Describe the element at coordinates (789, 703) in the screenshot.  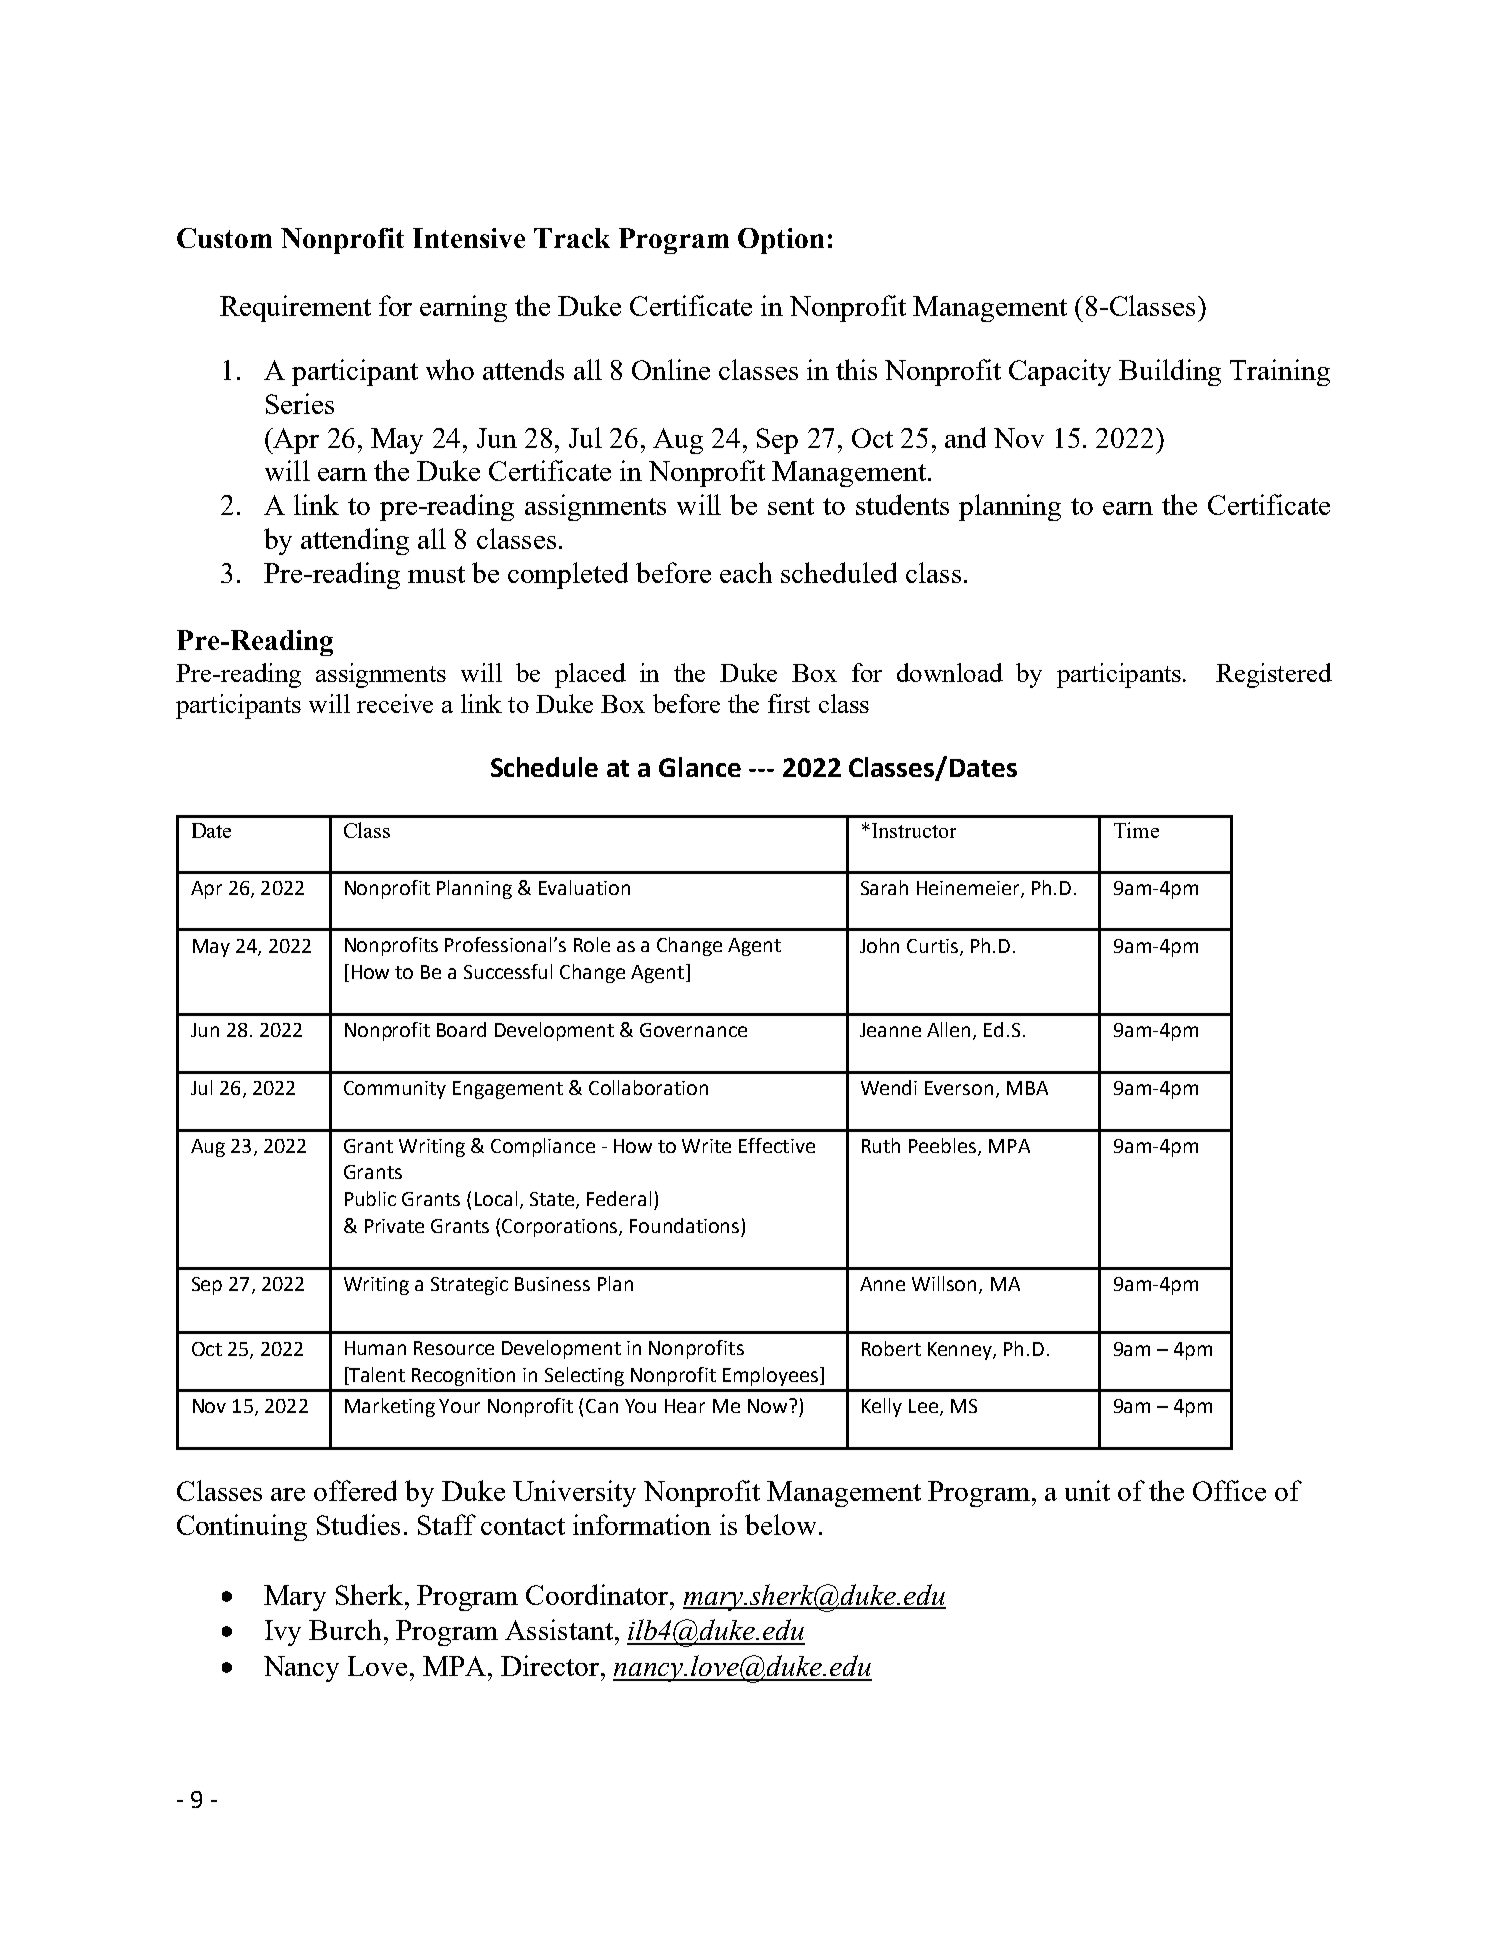
I see `first` at that location.
